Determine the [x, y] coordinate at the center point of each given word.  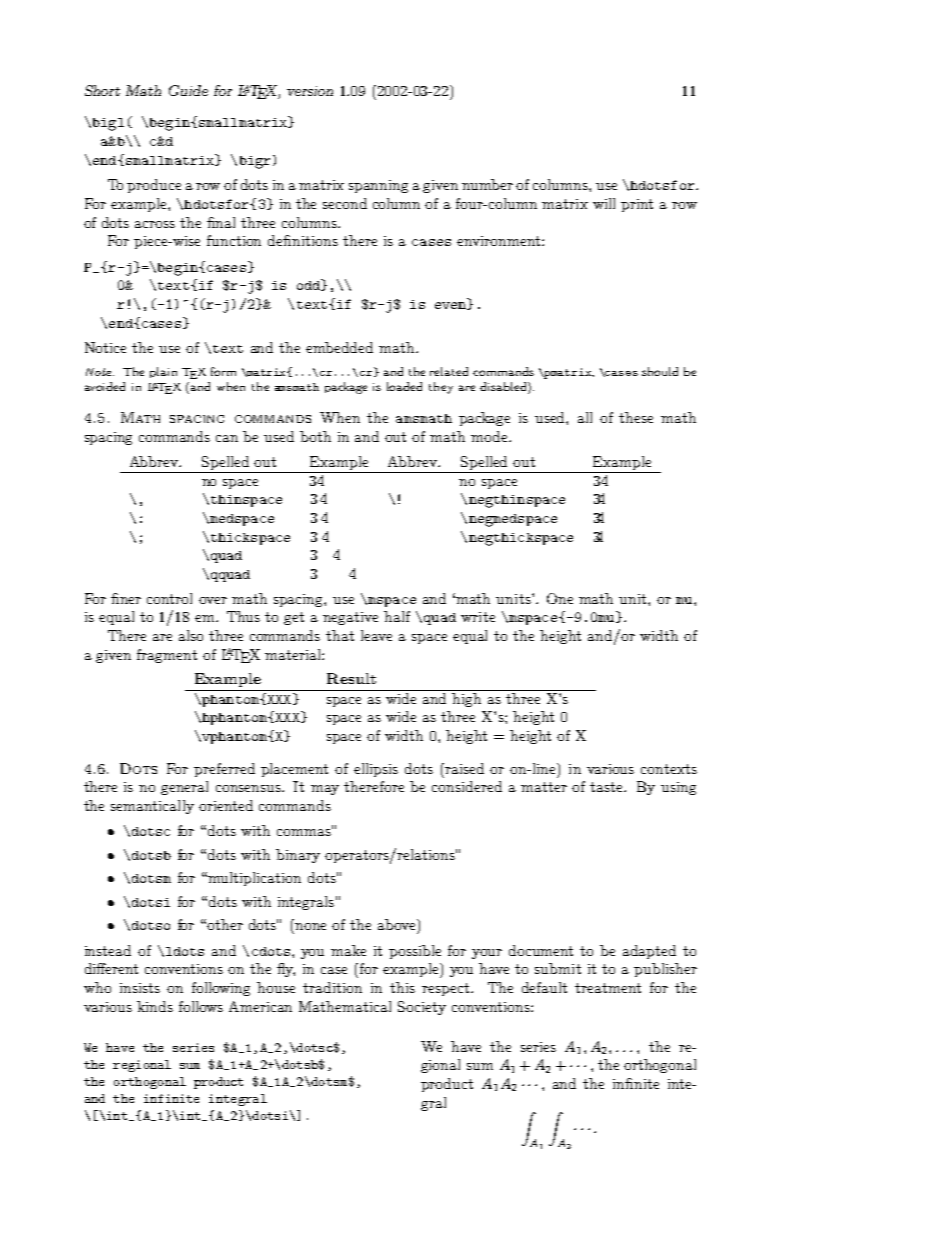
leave [376, 635]
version [310, 91]
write [478, 617]
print [637, 205]
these [636, 417]
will [604, 203]
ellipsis [376, 770]
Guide [188, 90]
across [155, 224]
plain [163, 372]
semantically [152, 807]
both [315, 436]
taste [608, 787]
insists [140, 988]
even [452, 306]
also [191, 635]
